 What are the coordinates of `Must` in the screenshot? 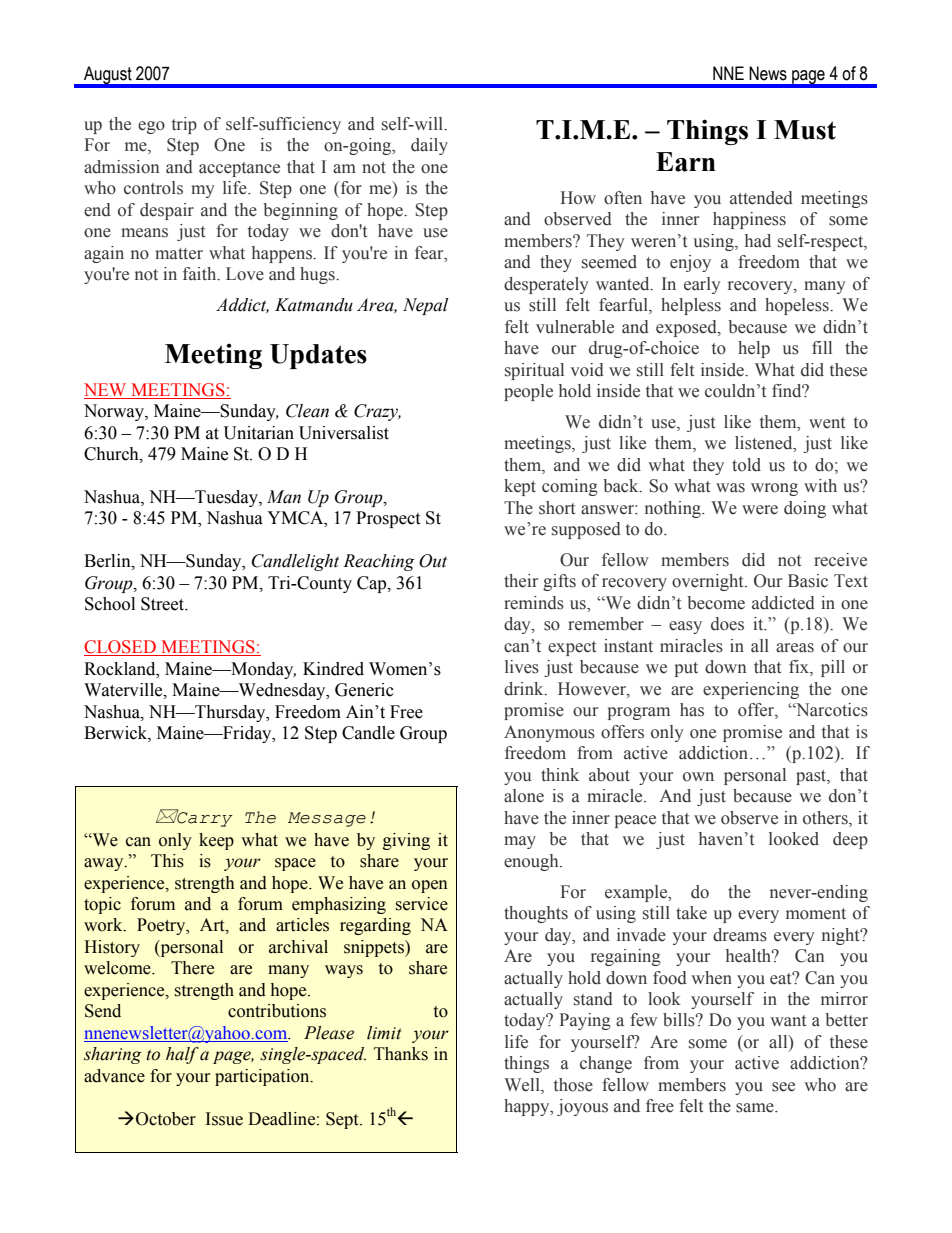 It's located at (805, 130).
